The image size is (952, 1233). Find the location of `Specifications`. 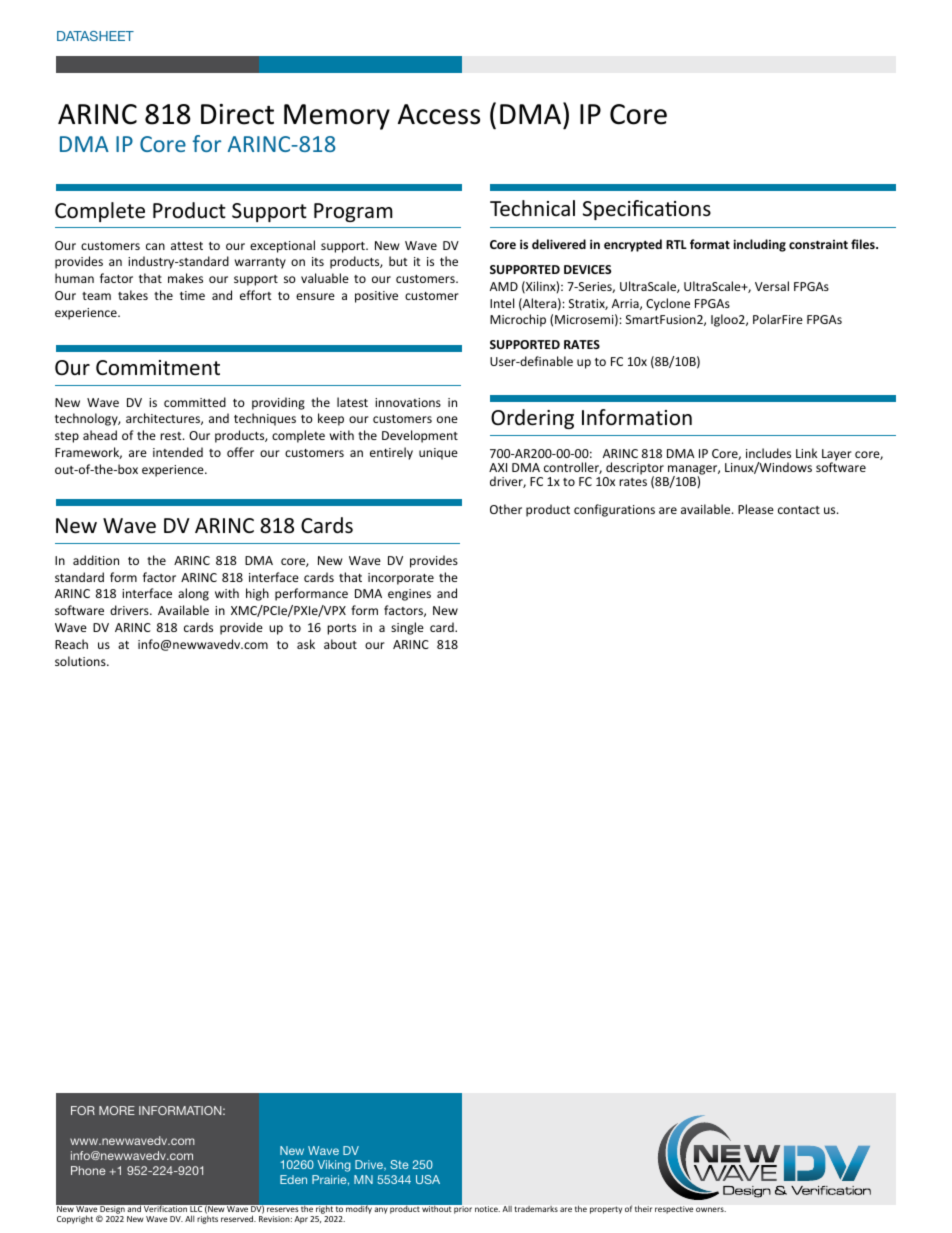

Specifications is located at coordinates (647, 210).
